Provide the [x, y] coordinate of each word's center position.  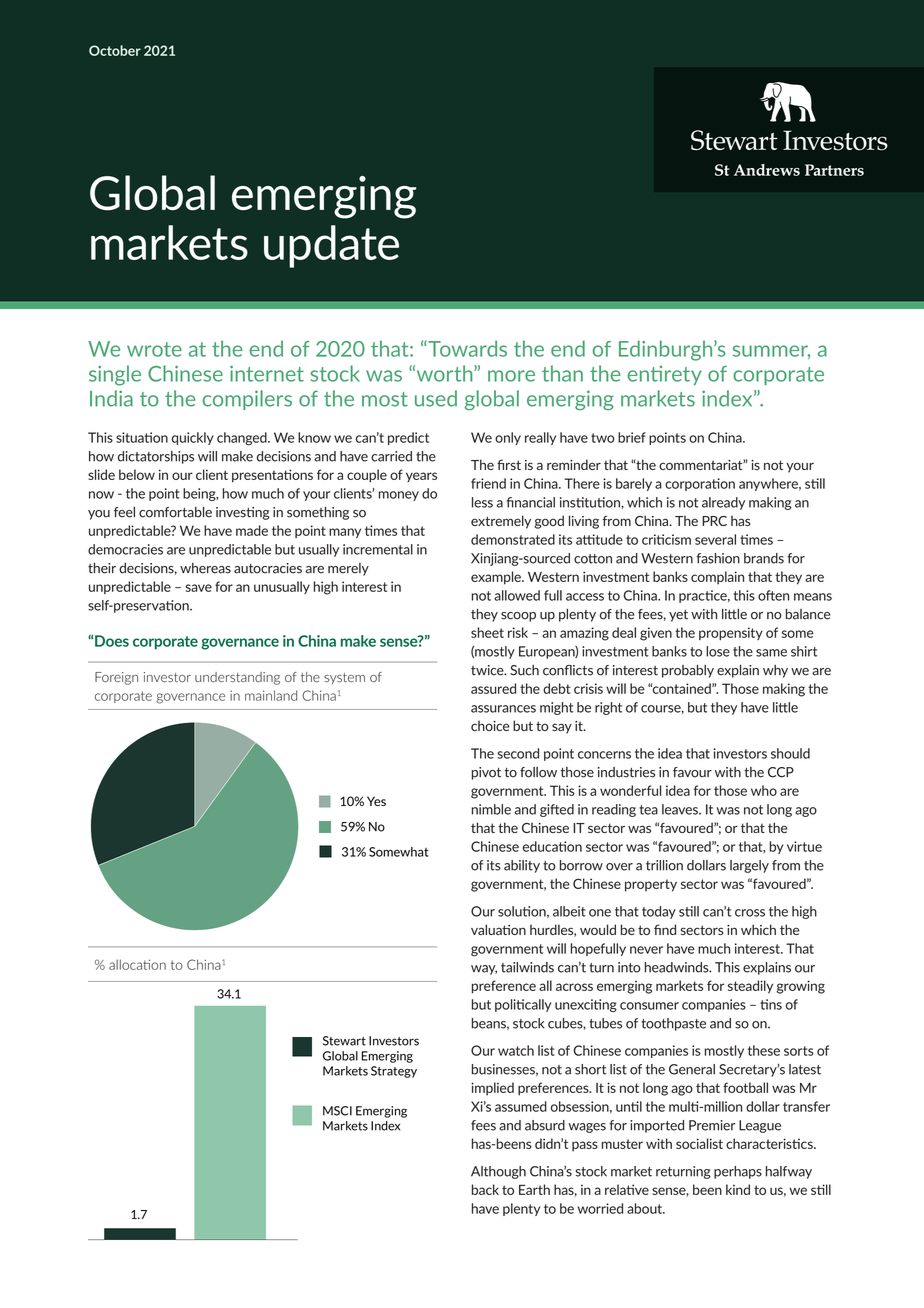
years [421, 477]
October [115, 50]
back [485, 1189]
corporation [700, 484]
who [764, 790]
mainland [271, 695]
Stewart [344, 1041]
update [331, 246]
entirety [665, 375]
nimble [491, 809]
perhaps [738, 1172]
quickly [193, 438]
